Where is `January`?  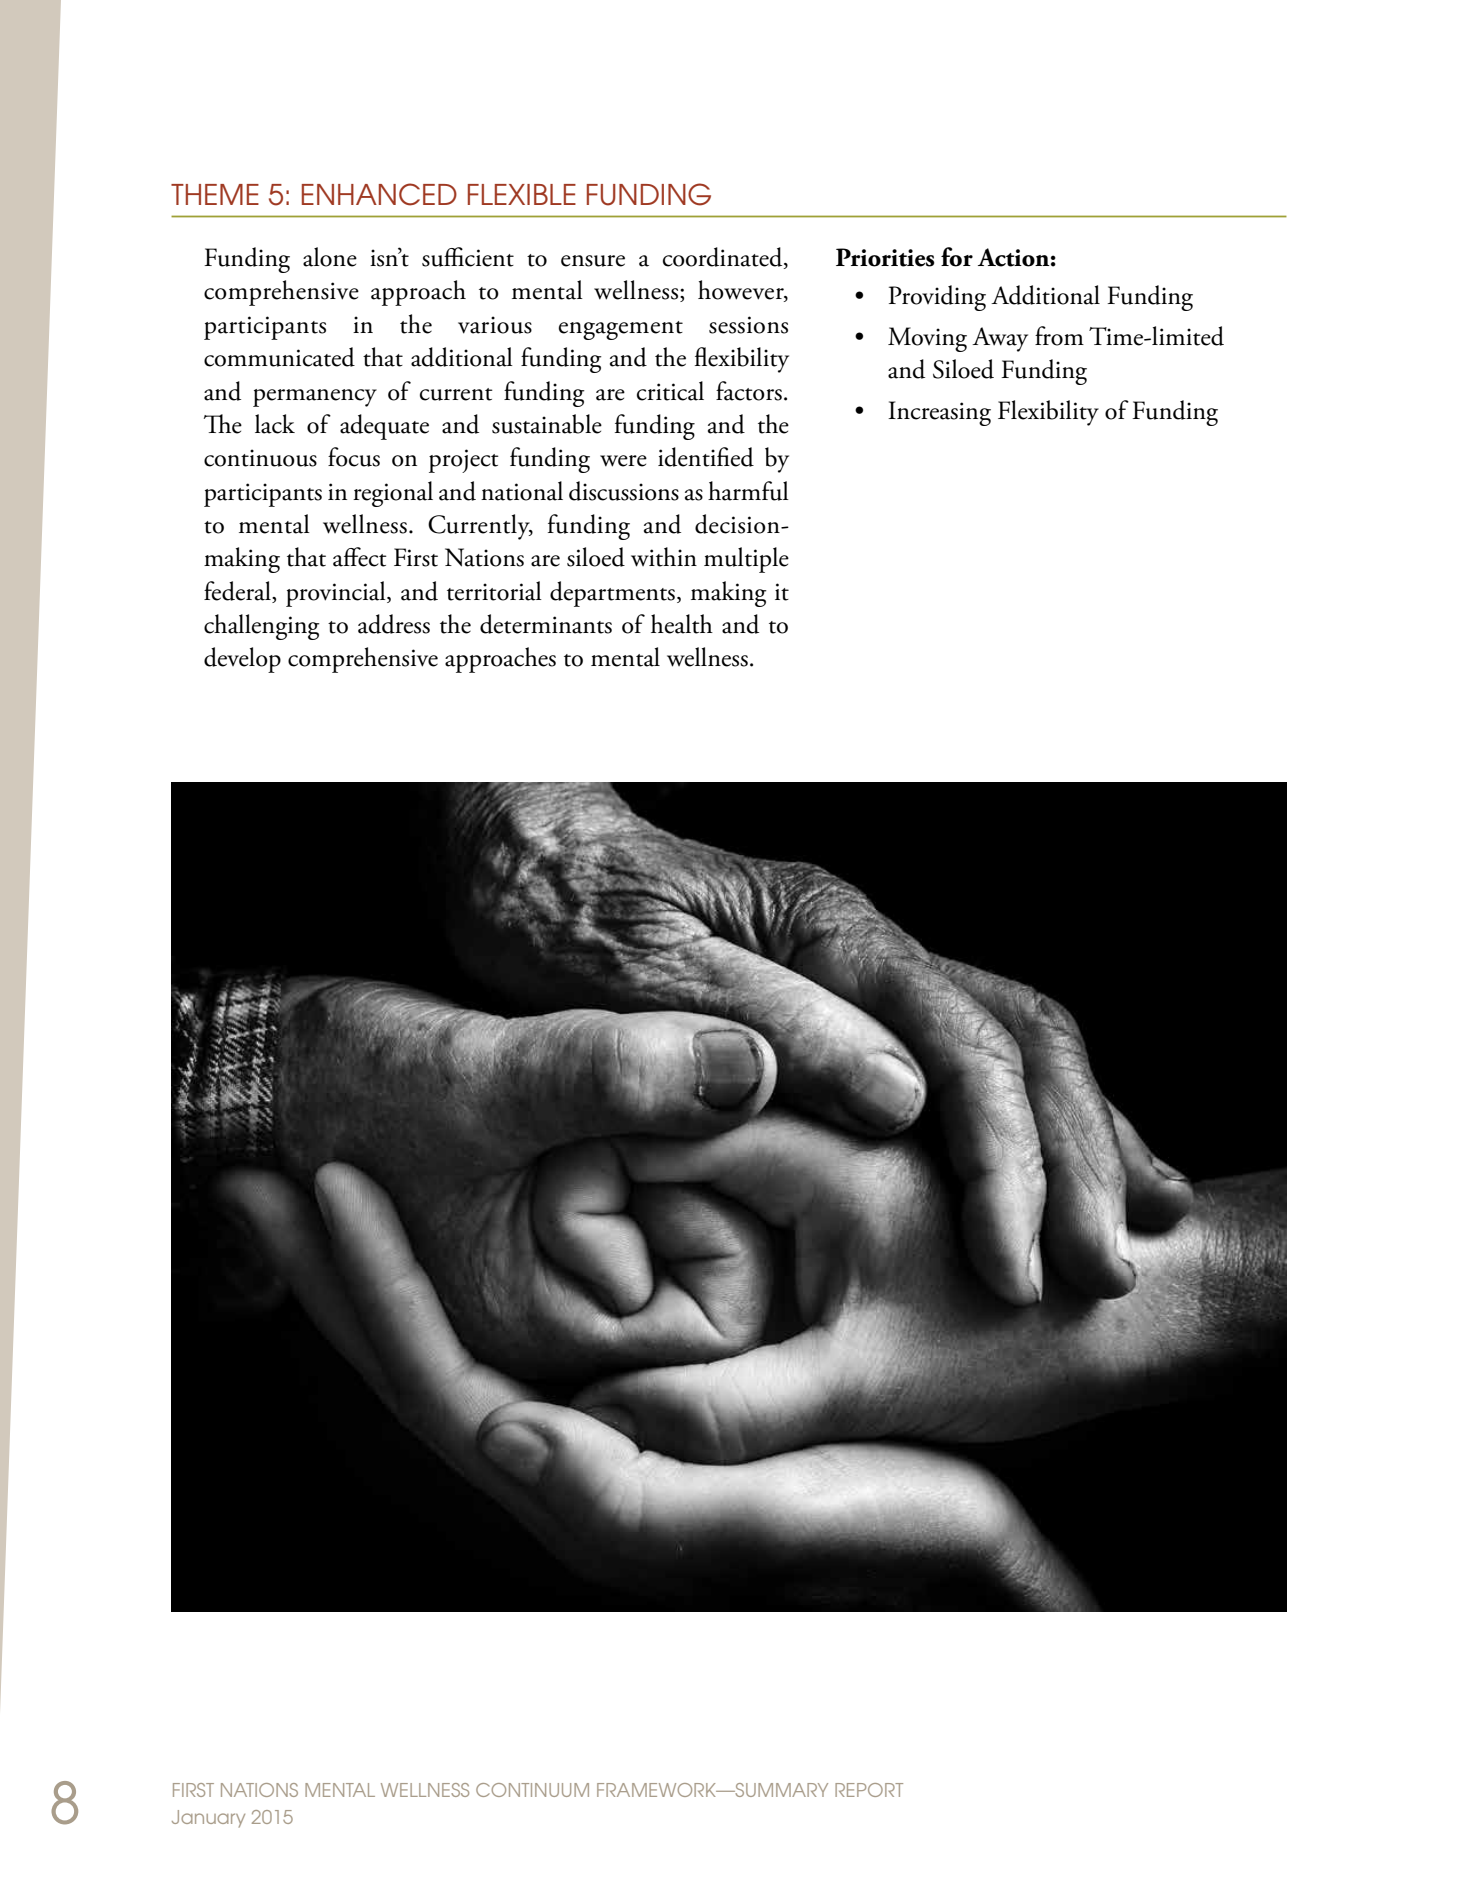 January is located at coordinates (208, 1819).
